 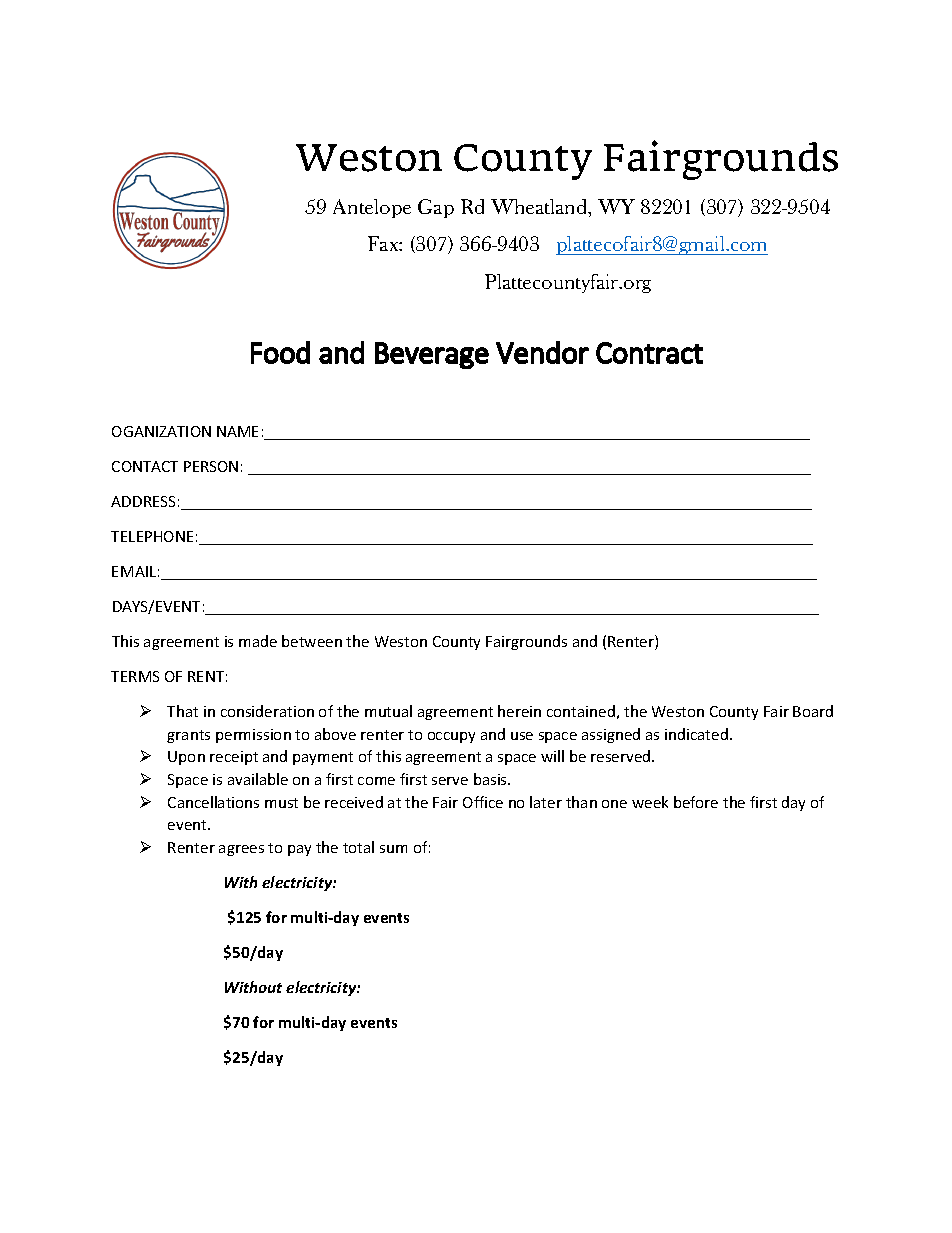 What do you see at coordinates (280, 352) in the screenshot?
I see `Food` at bounding box center [280, 352].
